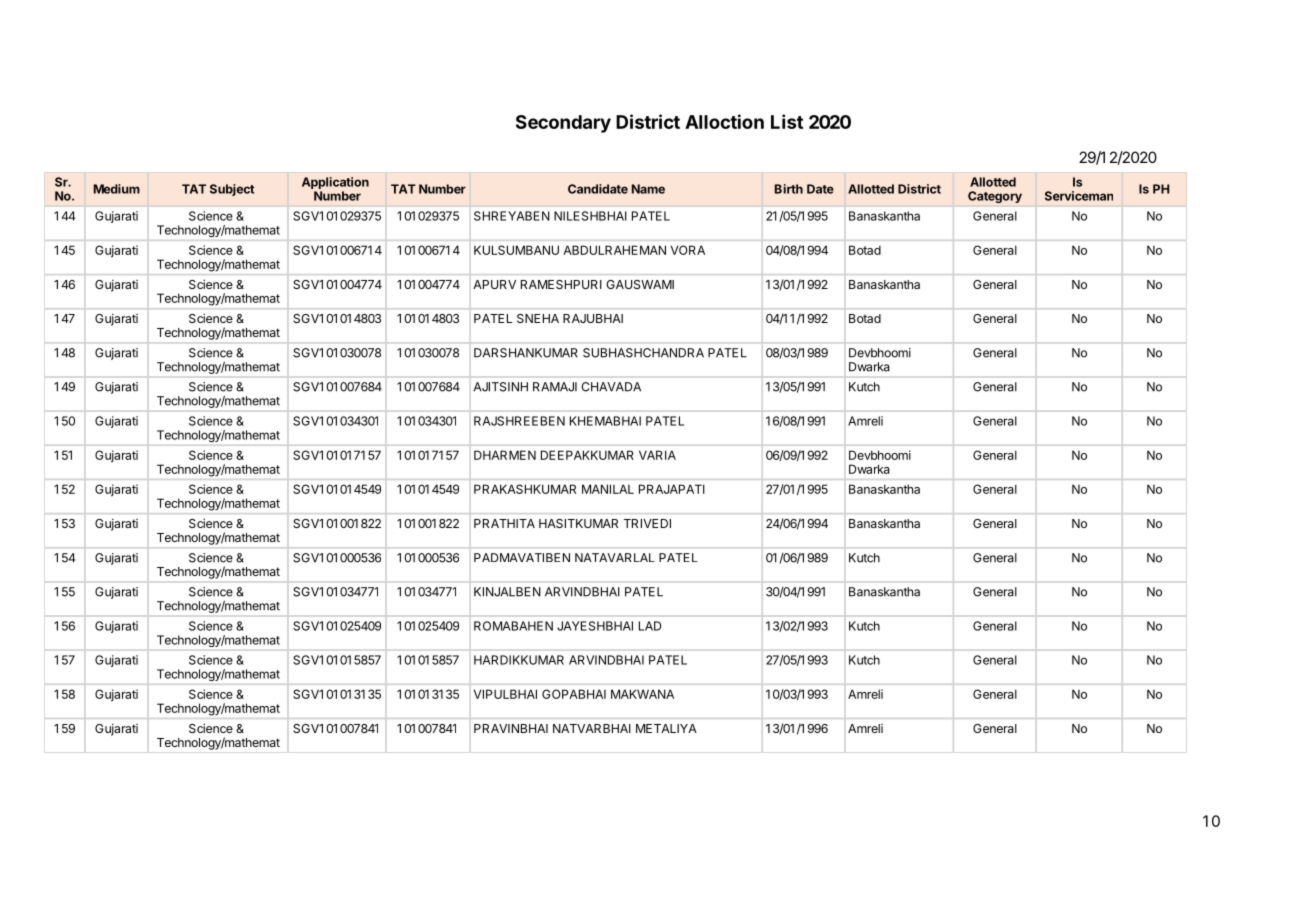 This screenshot has height=924, width=1308. I want to click on Serviceman, so click(1079, 196).
